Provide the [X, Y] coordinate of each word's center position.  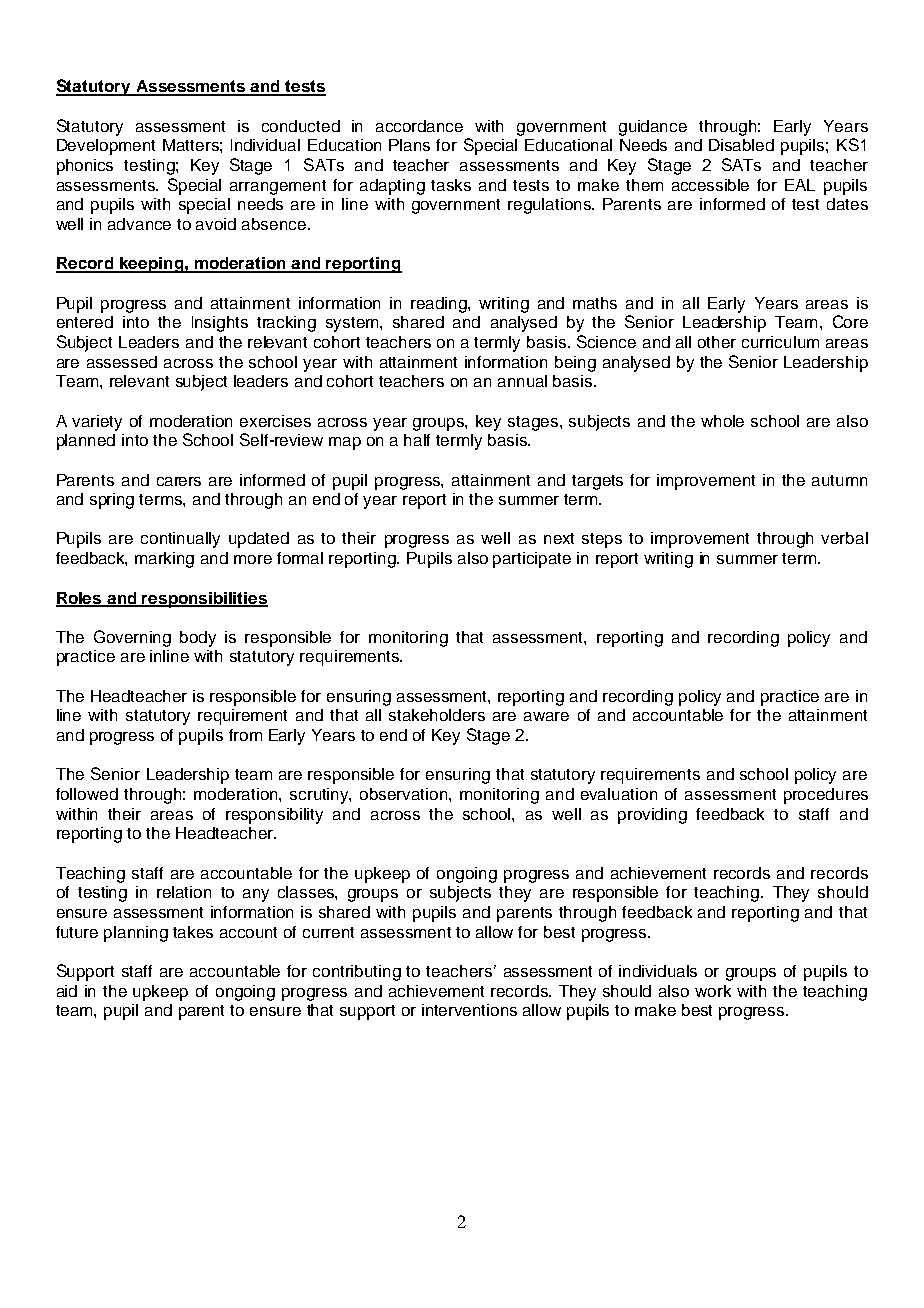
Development [106, 147]
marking [164, 560]
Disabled [741, 145]
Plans [409, 145]
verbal [844, 538]
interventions [469, 1010]
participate [532, 560]
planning [136, 934]
